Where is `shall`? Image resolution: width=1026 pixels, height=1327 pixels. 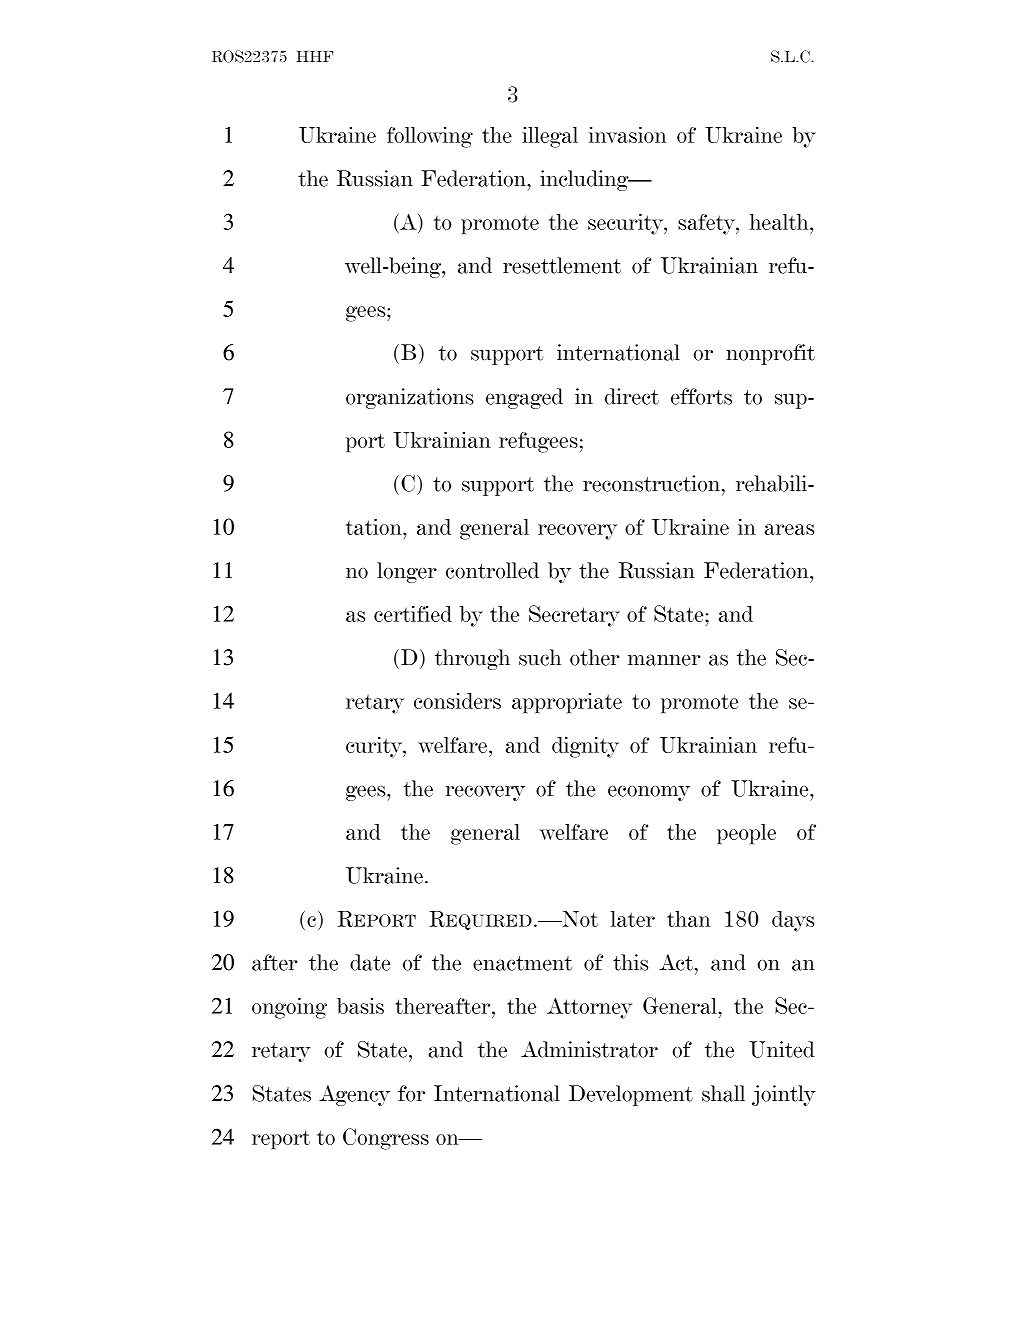 shall is located at coordinates (723, 1093).
